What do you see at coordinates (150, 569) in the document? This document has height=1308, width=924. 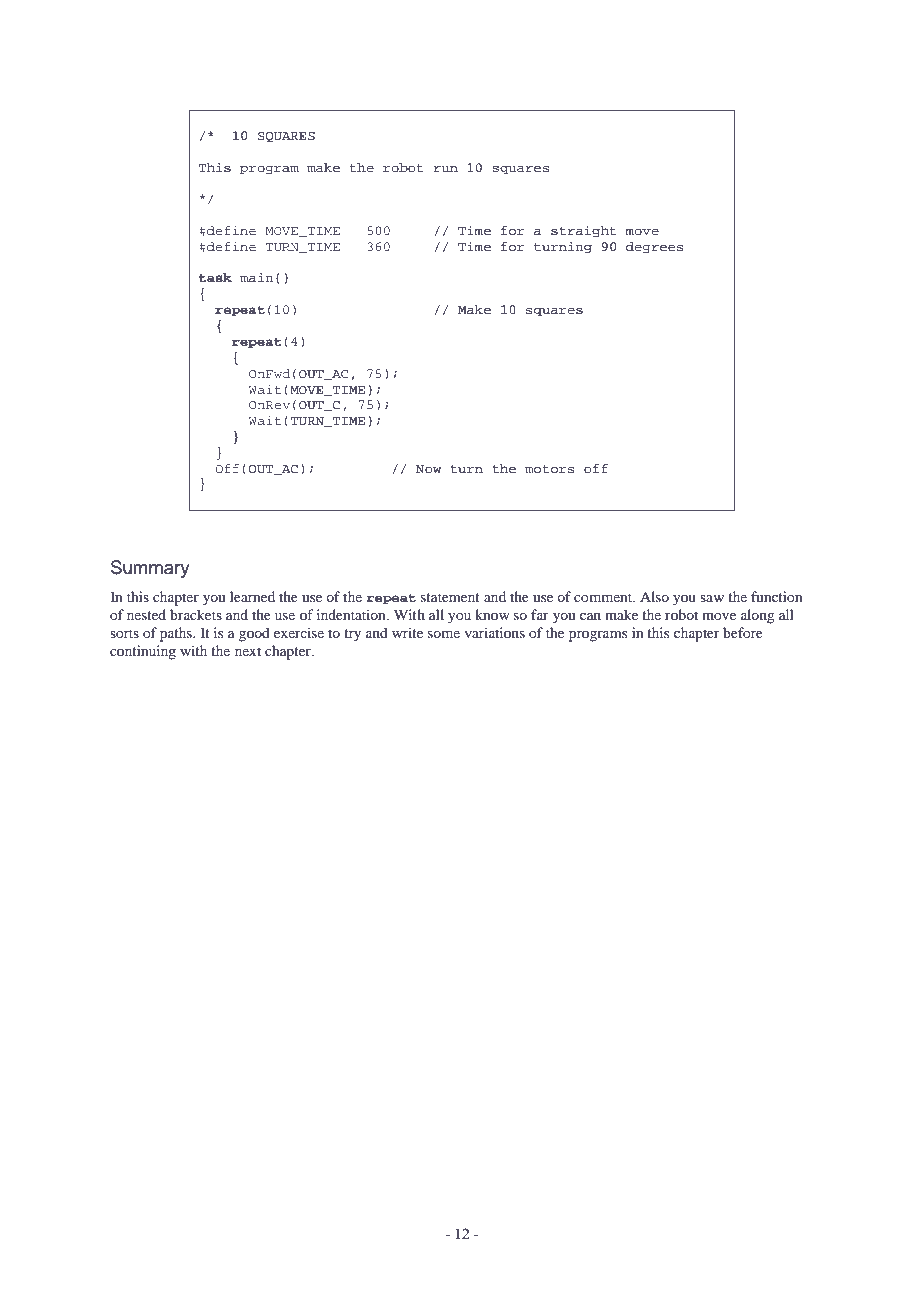 I see `Summary` at bounding box center [150, 569].
